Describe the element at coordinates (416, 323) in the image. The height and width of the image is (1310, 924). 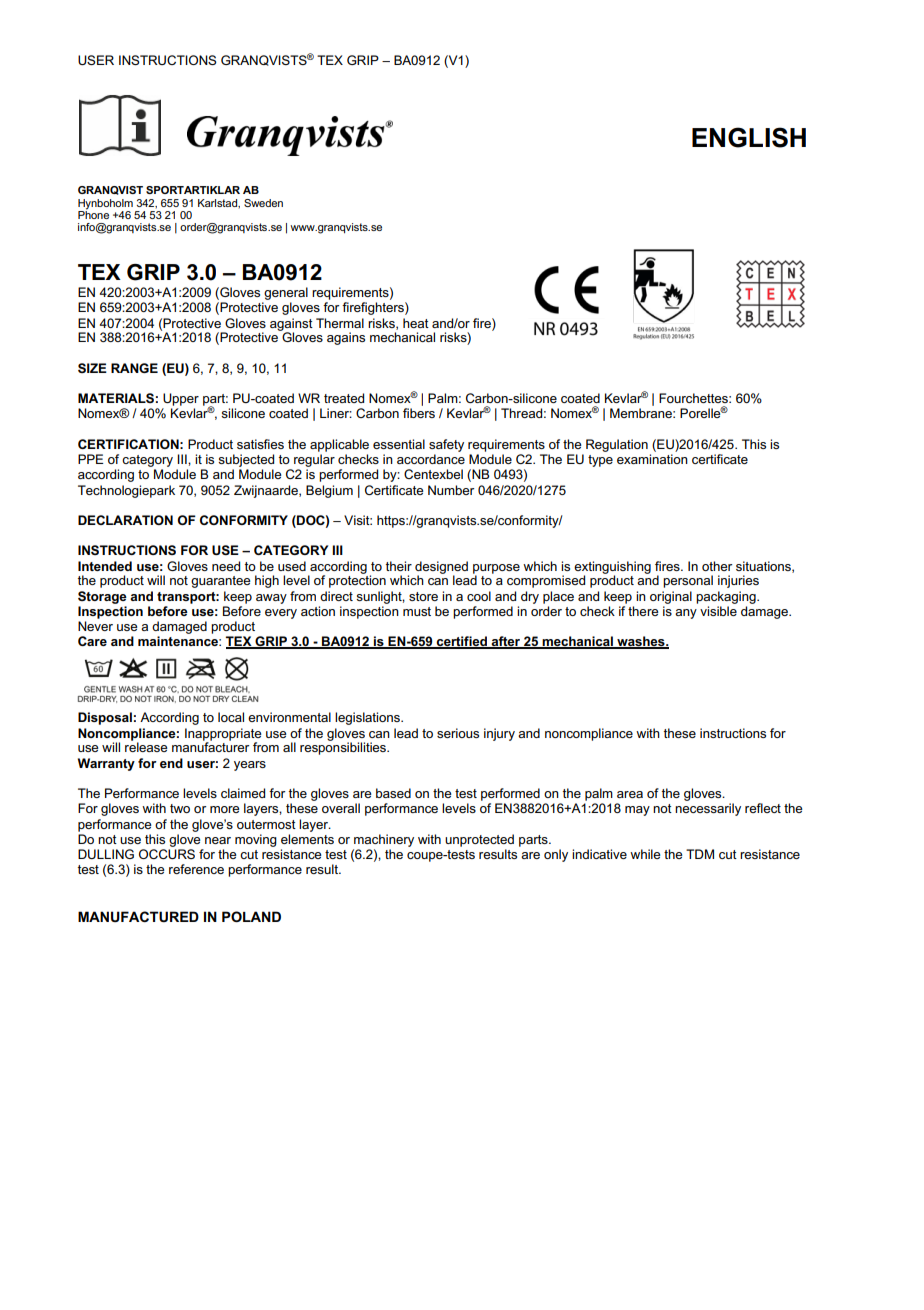
I see `heat` at that location.
